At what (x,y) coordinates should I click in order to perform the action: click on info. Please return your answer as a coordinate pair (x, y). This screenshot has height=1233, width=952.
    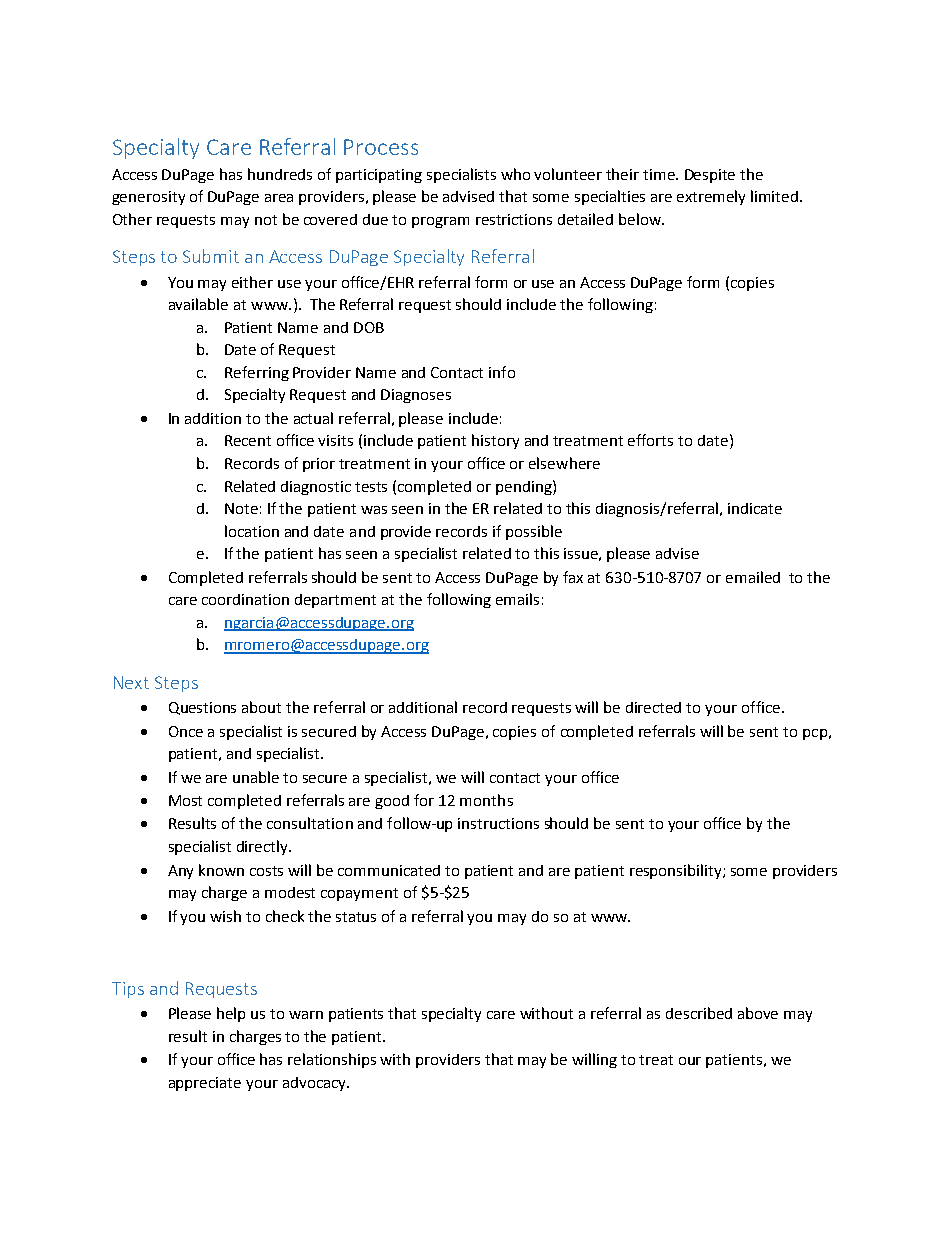
    Looking at the image, I should click on (502, 372).
